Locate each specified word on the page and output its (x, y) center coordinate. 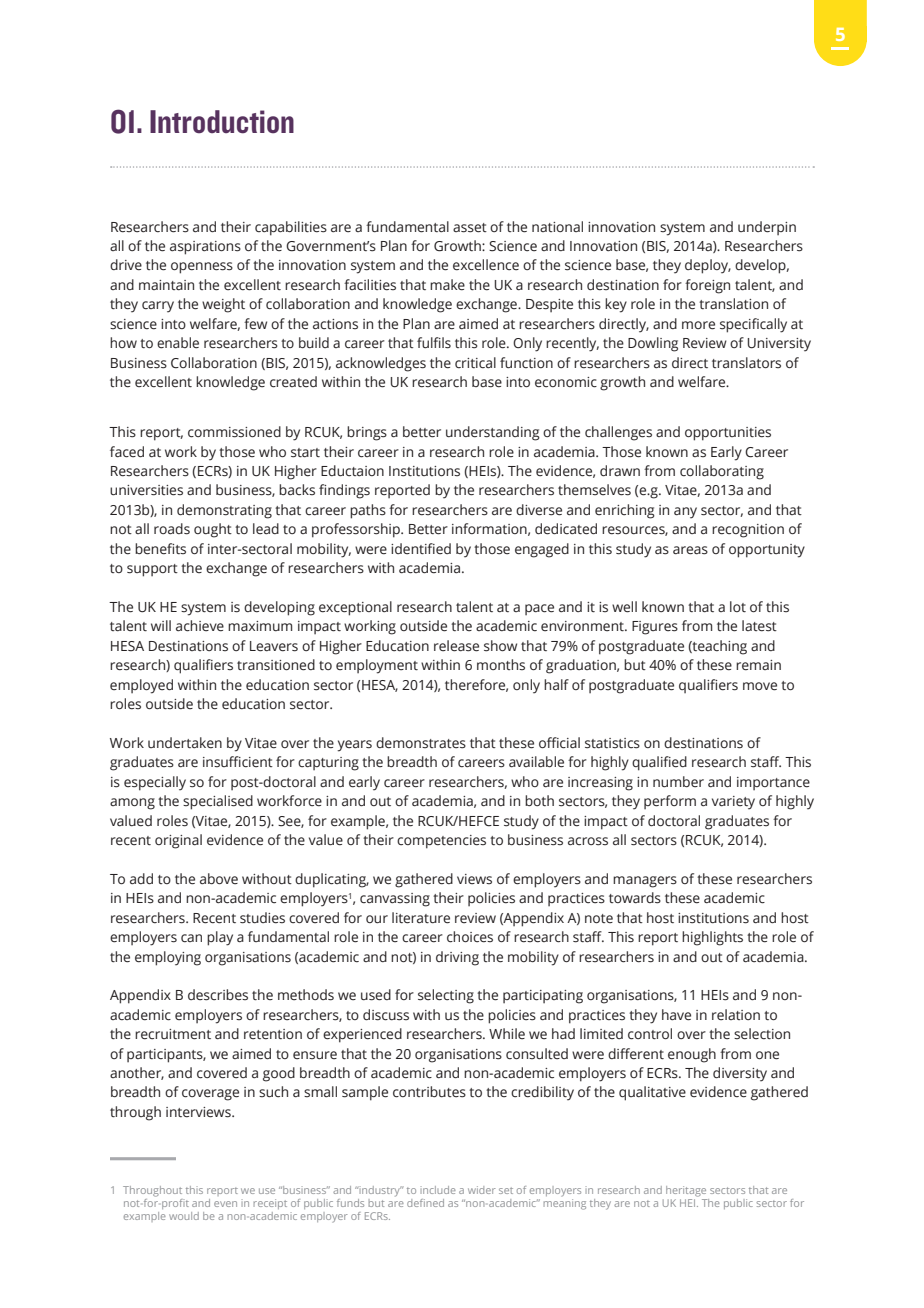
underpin (767, 228)
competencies (441, 842)
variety (733, 803)
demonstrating (224, 511)
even (225, 1204)
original (178, 841)
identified (421, 549)
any (685, 513)
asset (470, 228)
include (438, 1190)
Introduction (222, 122)
